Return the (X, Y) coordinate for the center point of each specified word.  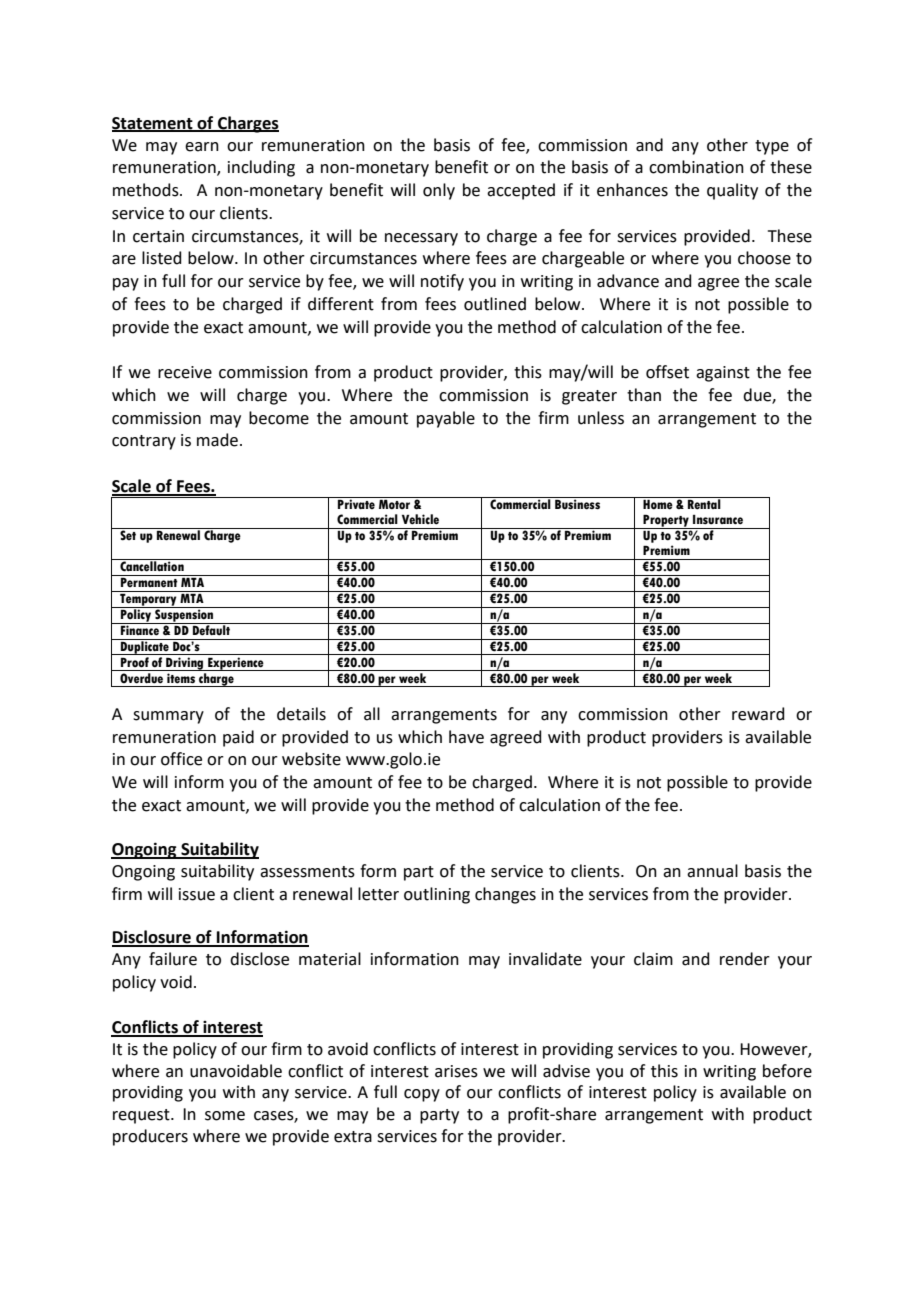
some (225, 1116)
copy (422, 1095)
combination (696, 167)
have (466, 737)
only (439, 191)
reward (758, 714)
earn (202, 147)
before (787, 1071)
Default (211, 629)
